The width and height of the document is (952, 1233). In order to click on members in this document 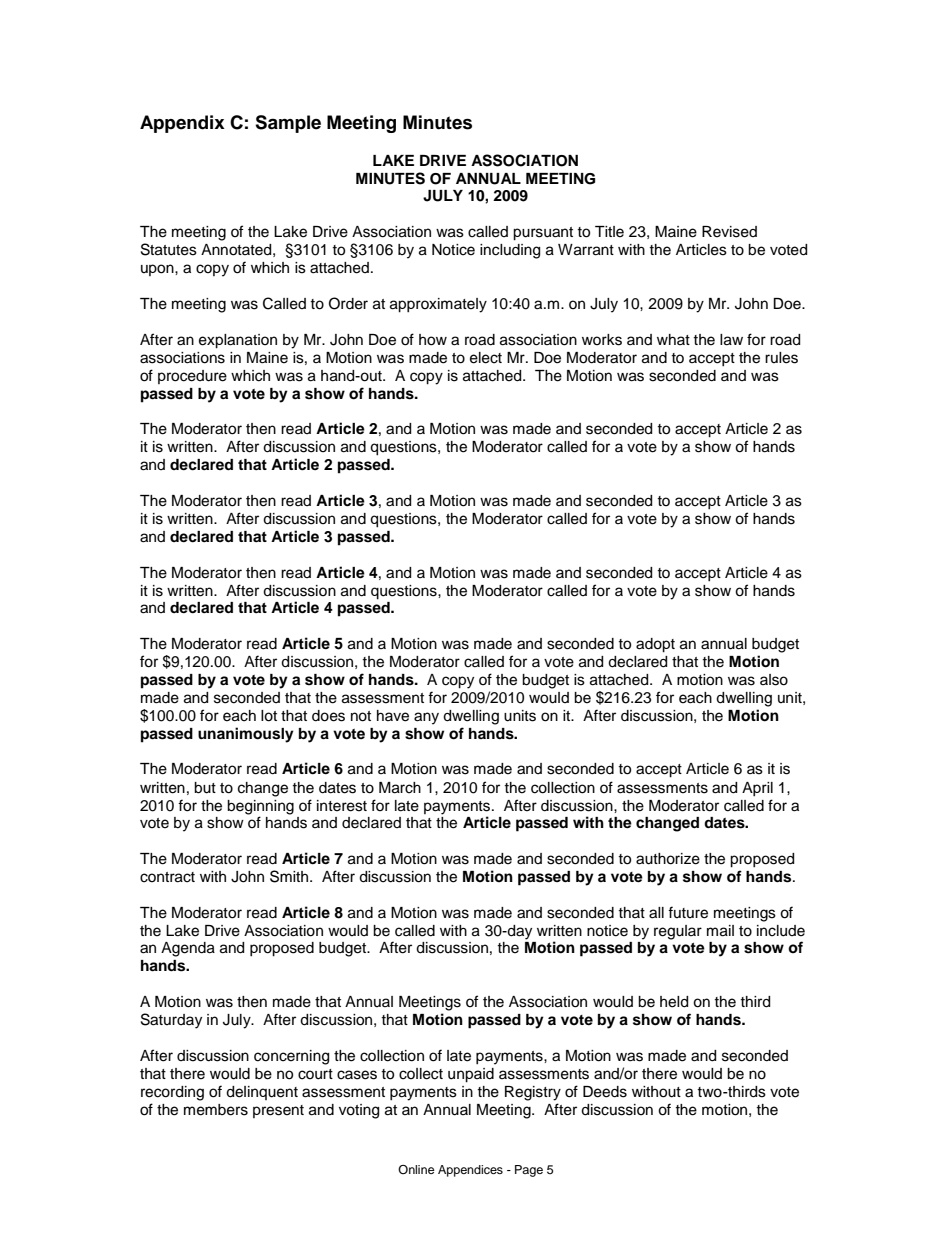, I will do `click(216, 1110)`.
